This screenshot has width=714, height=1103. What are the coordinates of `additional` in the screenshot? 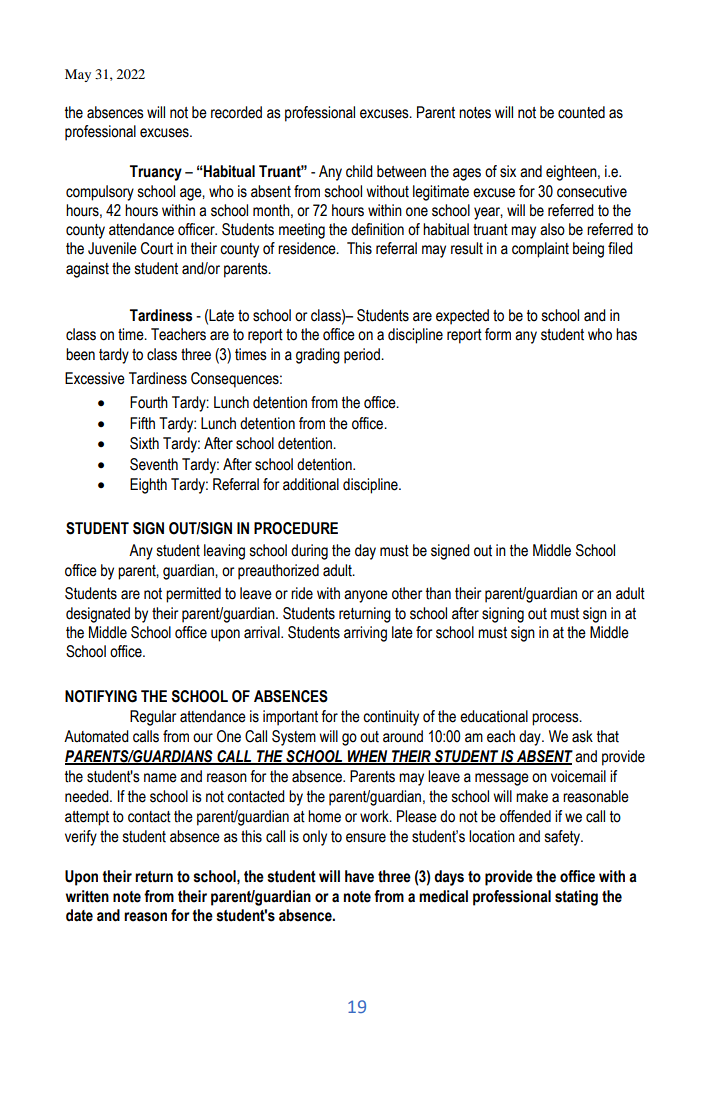 It's located at (311, 484).
